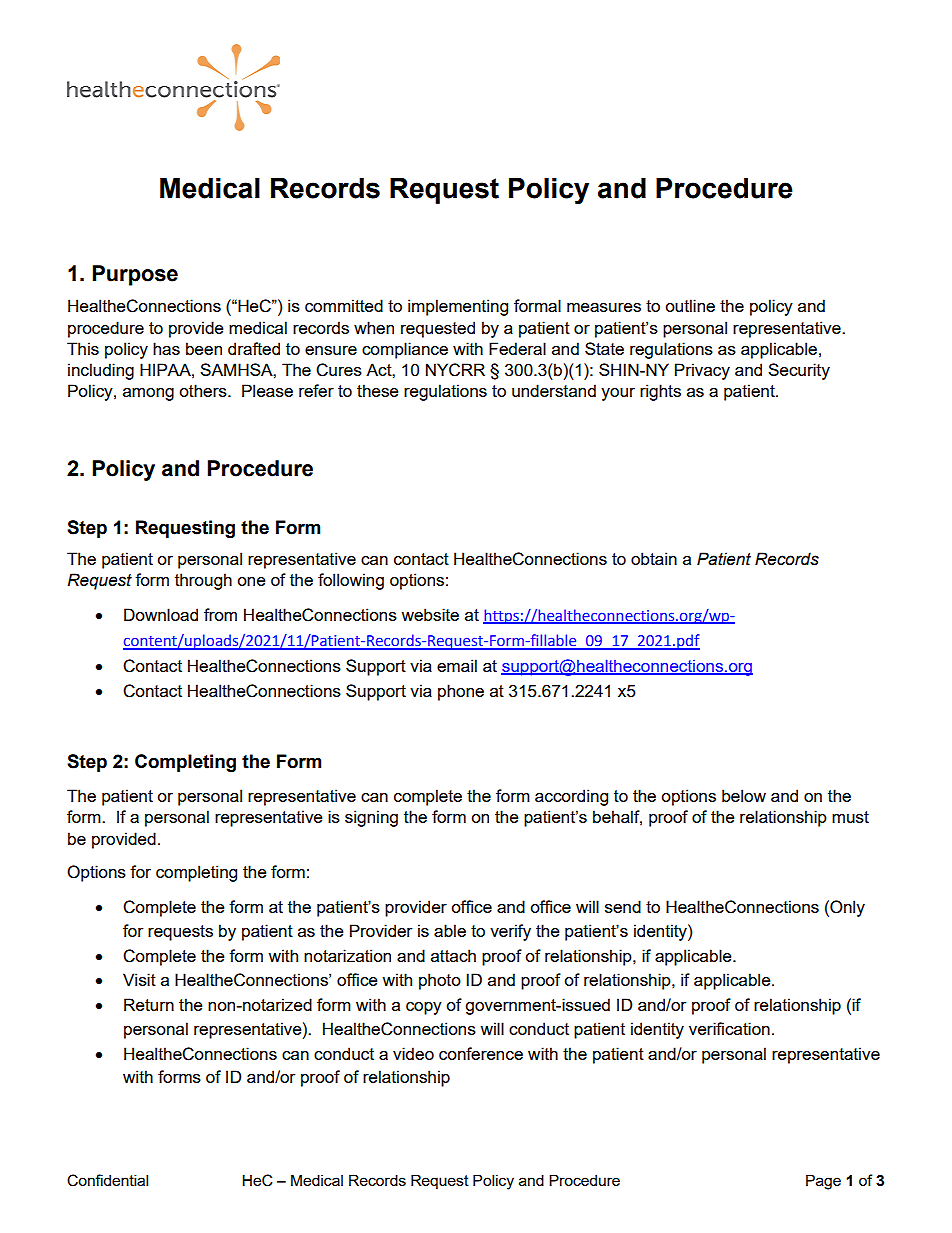  Describe the element at coordinates (744, 795) in the screenshot. I see `below` at that location.
